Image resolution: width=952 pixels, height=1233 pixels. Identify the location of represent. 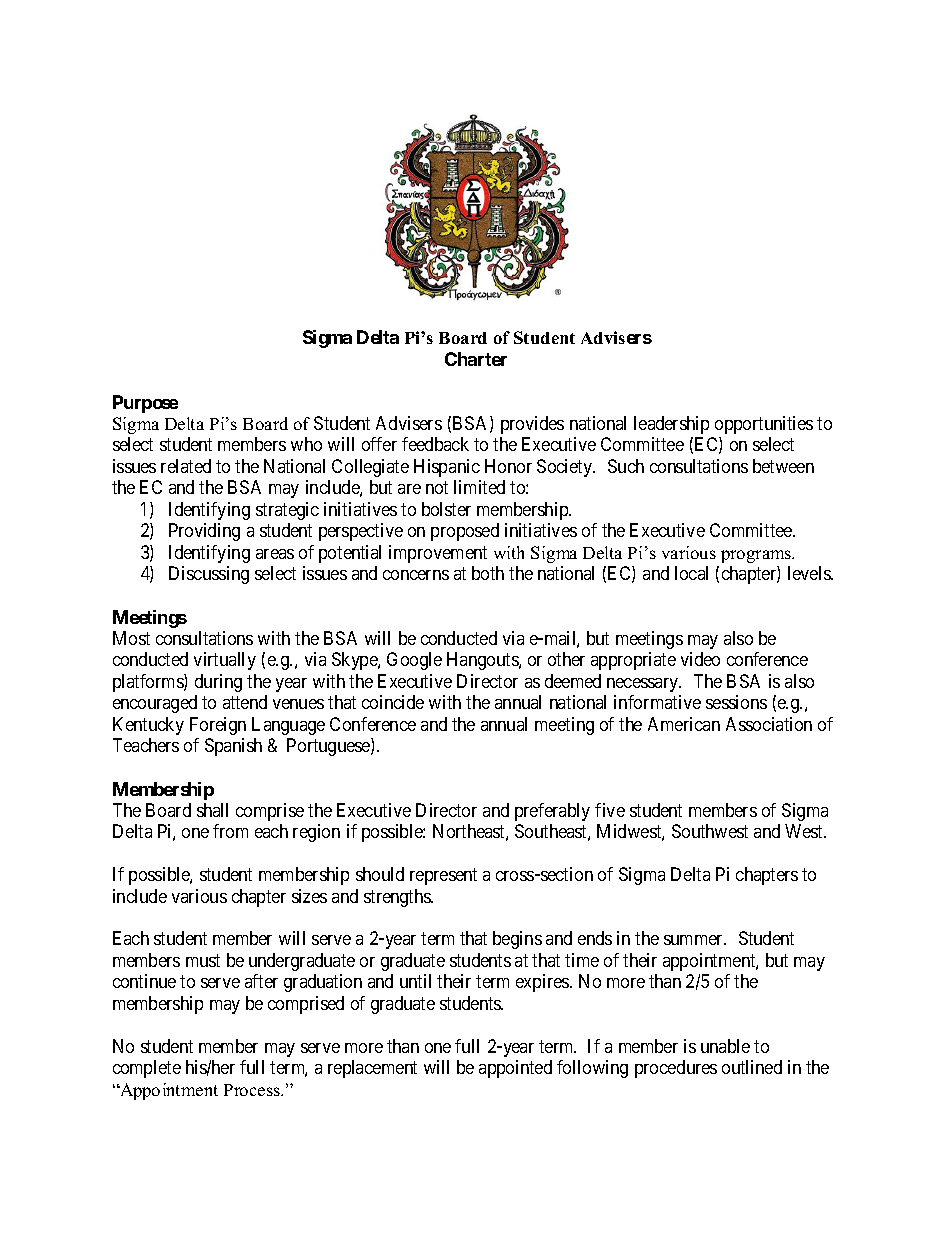
(443, 876).
